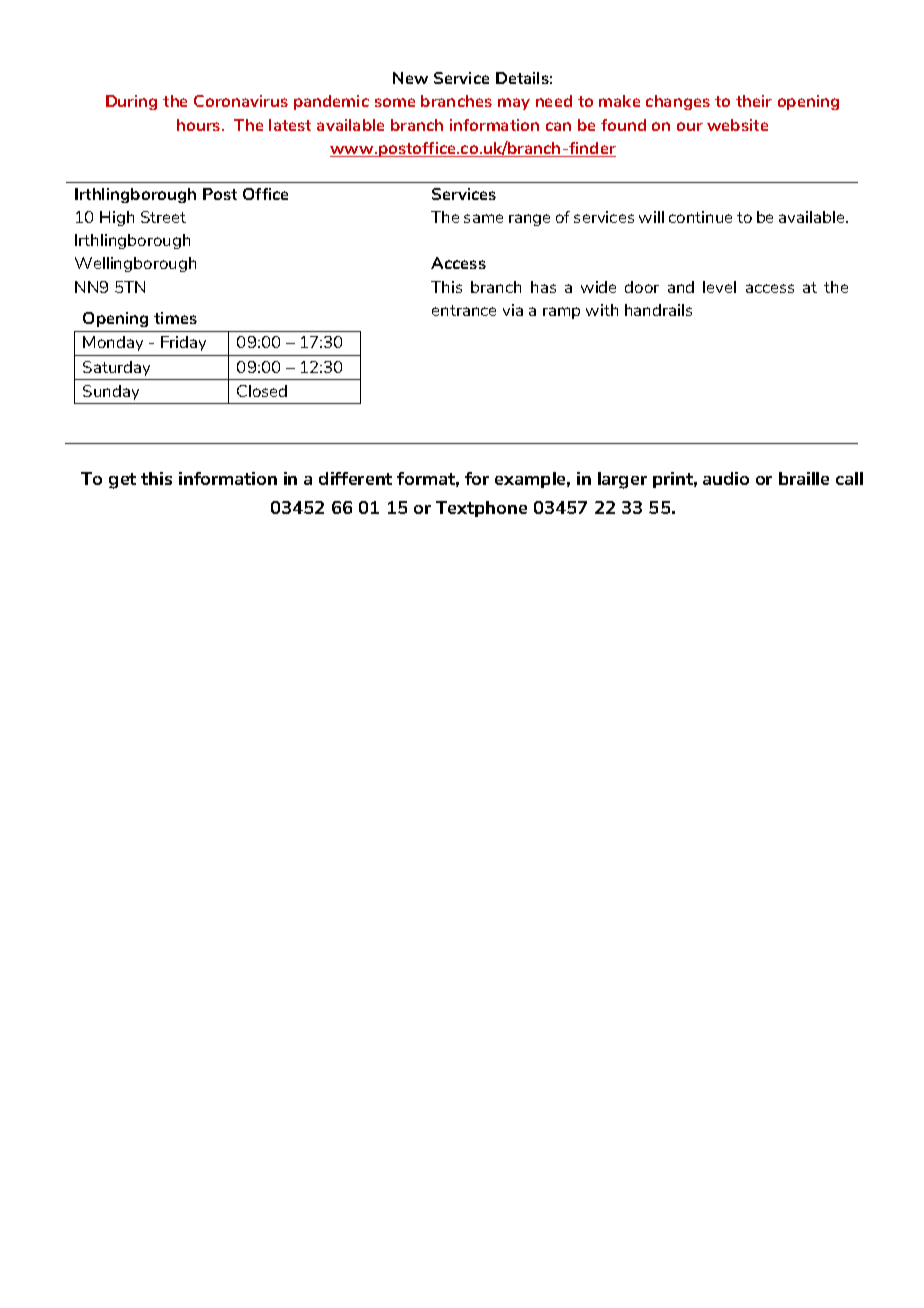 The height and width of the screenshot is (1308, 924). I want to click on times, so click(175, 318).
